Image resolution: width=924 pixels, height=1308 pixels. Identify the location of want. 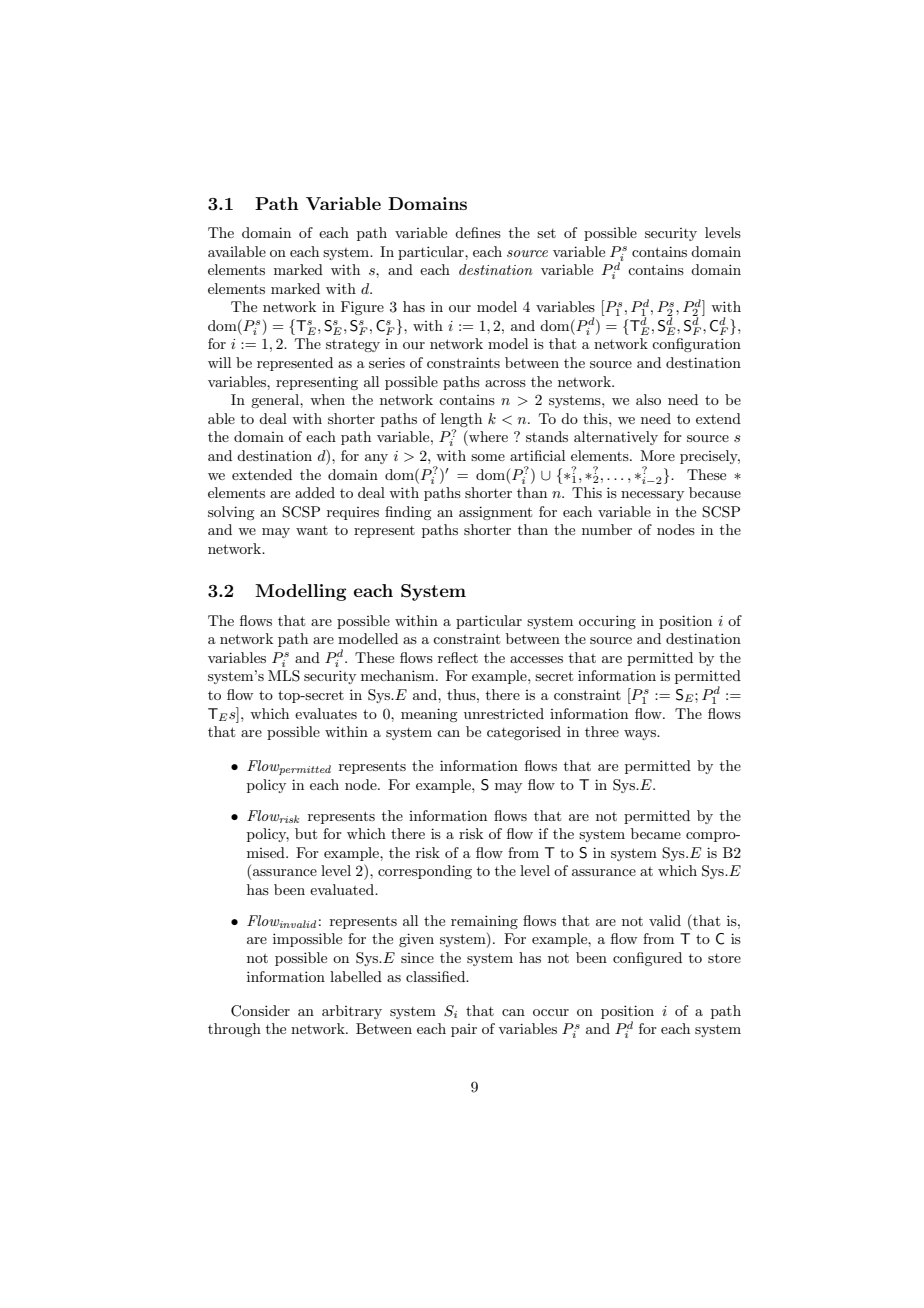
(312, 530).
